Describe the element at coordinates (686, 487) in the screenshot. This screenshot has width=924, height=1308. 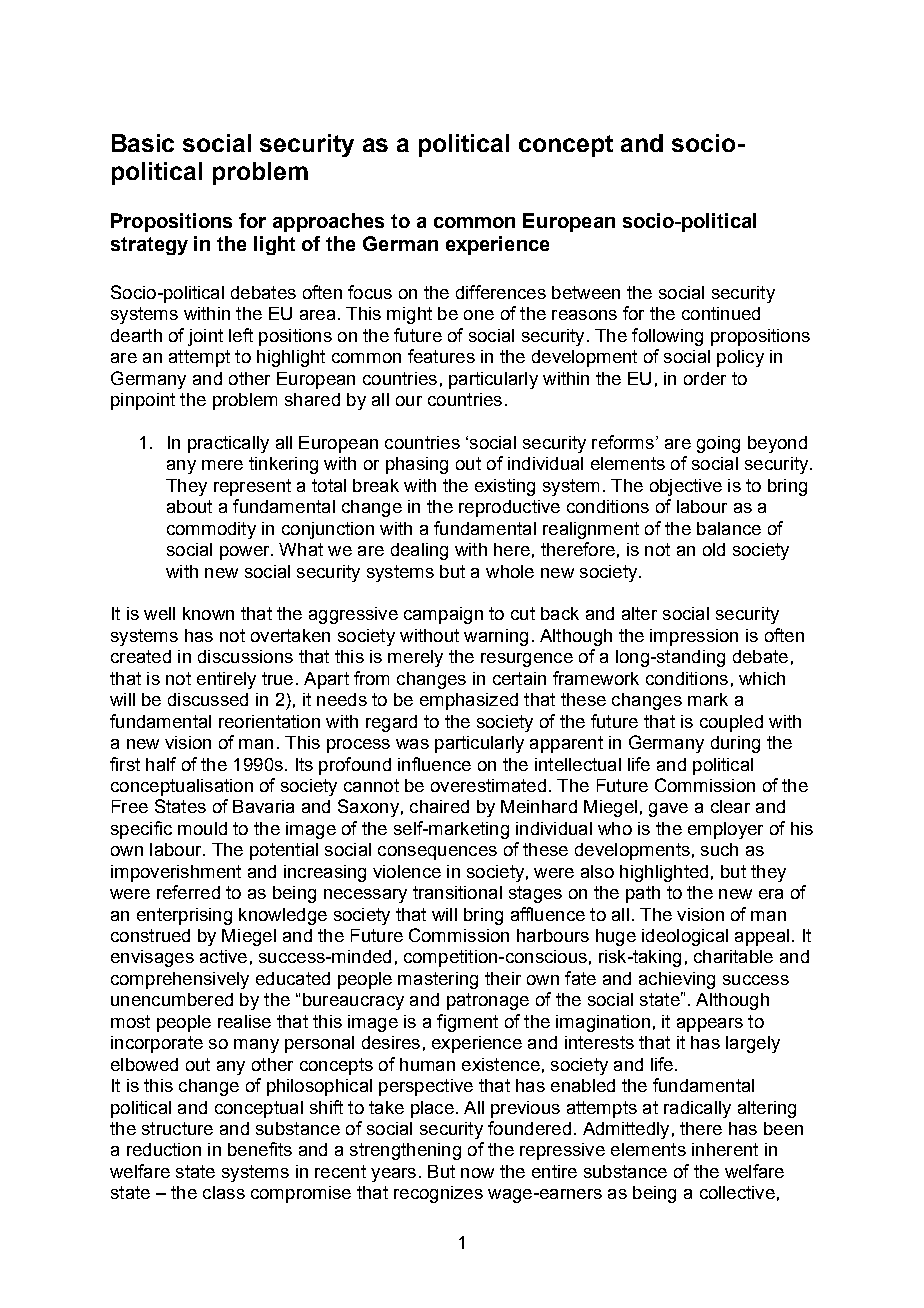
I see `objective` at that location.
